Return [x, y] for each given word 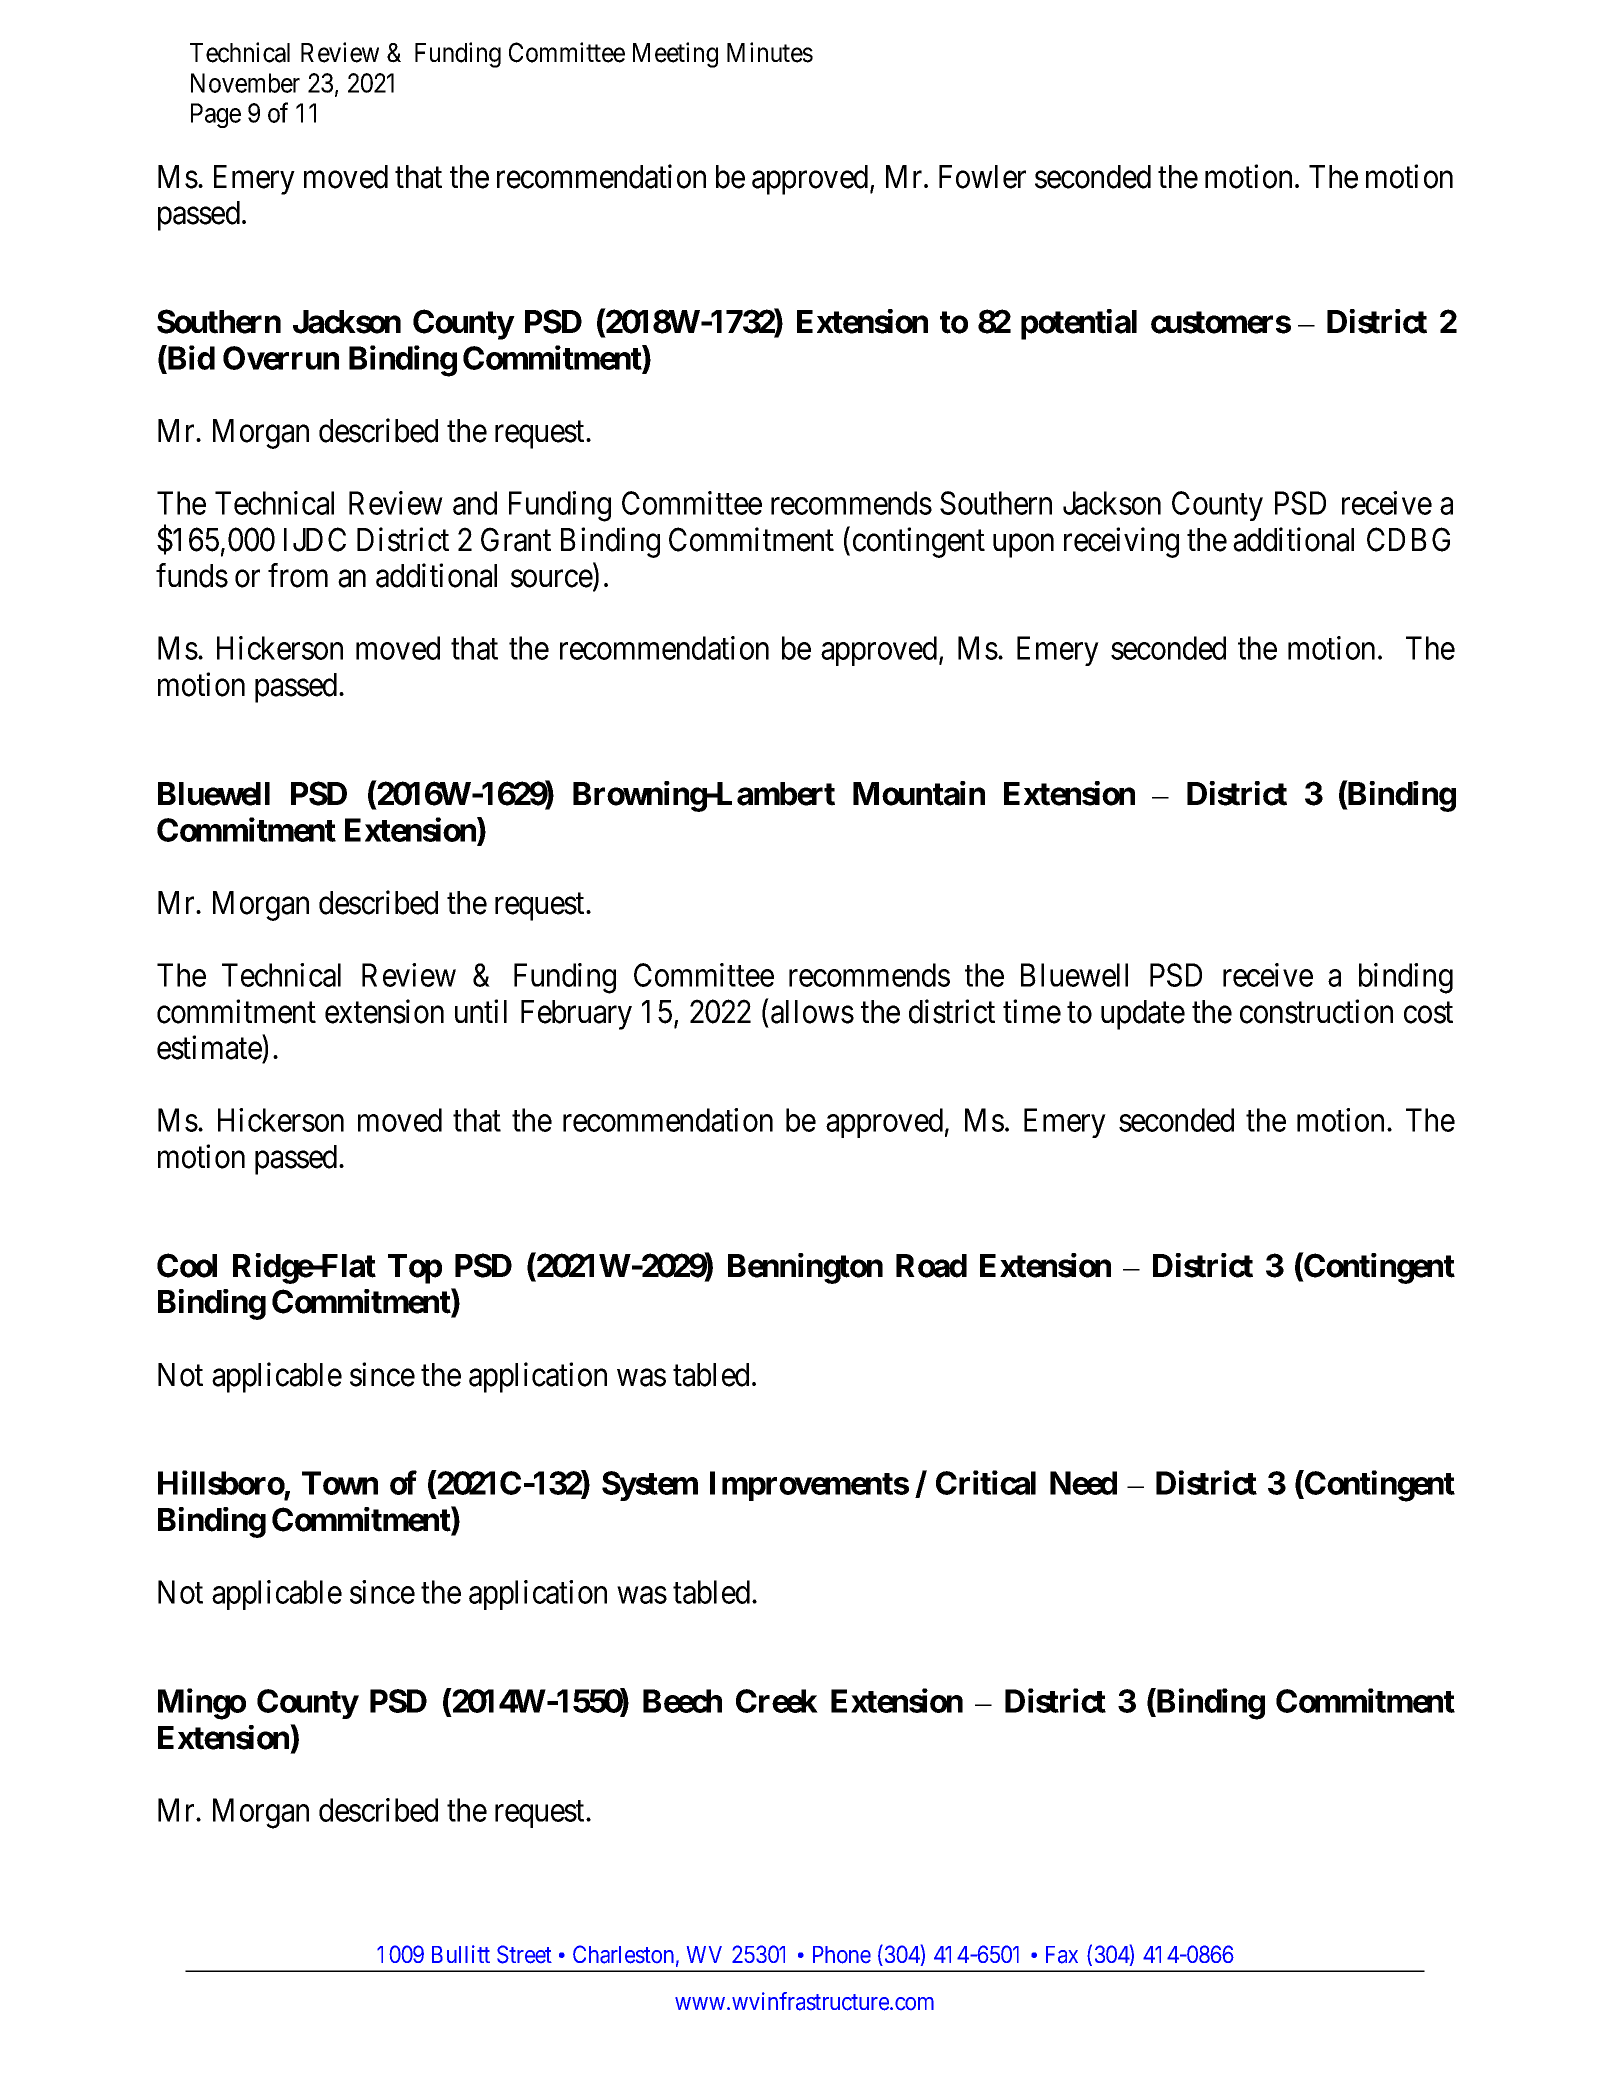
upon [1023, 546]
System [650, 1486]
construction [1316, 1011]
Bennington [805, 1268]
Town [340, 1483]
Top [415, 1269]
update [1143, 1015]
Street [524, 1954]
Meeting [675, 55]
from [298, 575]
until [481, 1011]
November [245, 83]
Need [1083, 1483]
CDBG [1408, 539]
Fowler [982, 177]
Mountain [919, 793]
